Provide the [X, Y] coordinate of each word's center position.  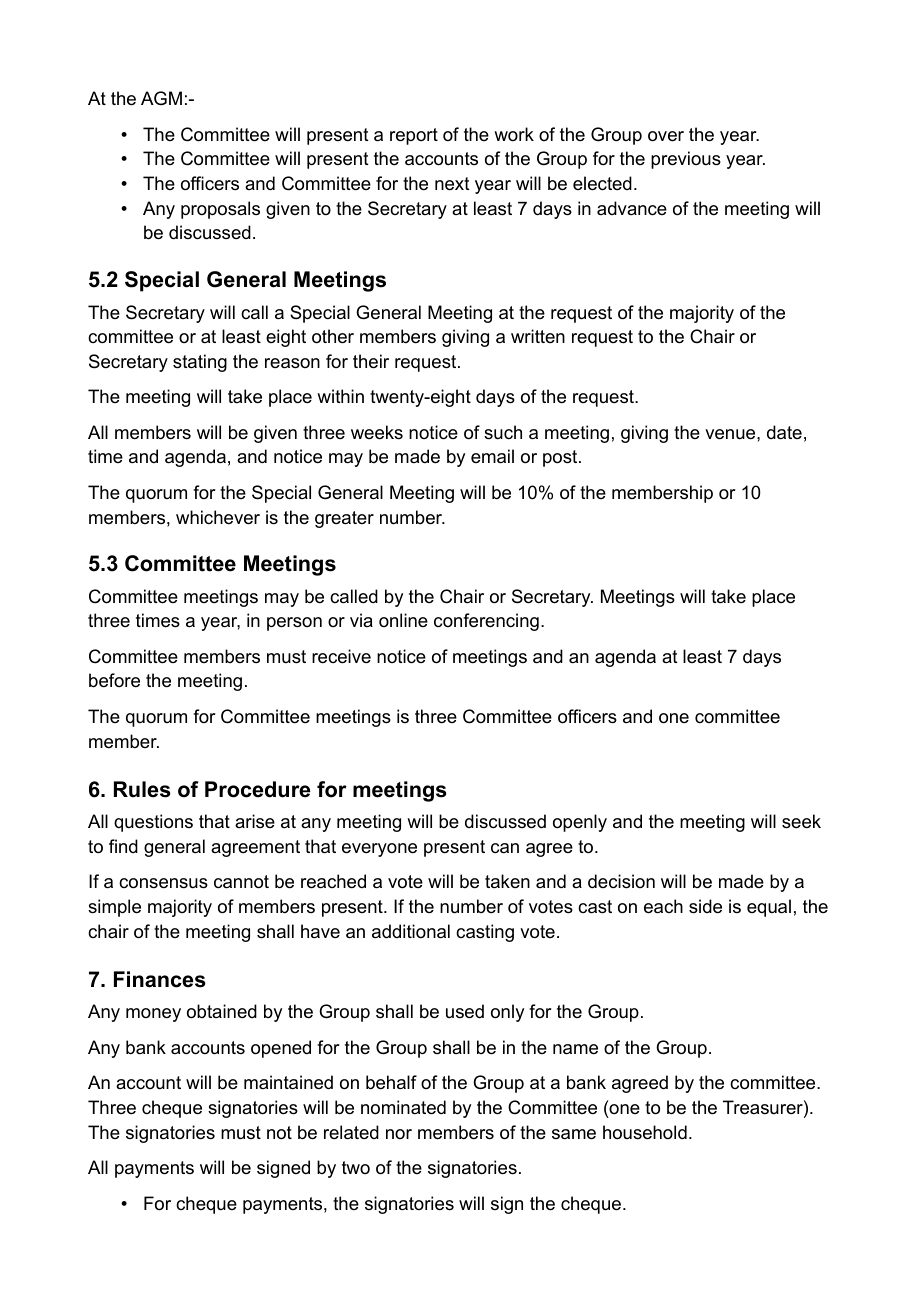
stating [200, 363]
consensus [163, 883]
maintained [288, 1082]
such [503, 432]
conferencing [486, 622]
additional [411, 931]
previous [686, 160]
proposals [220, 210]
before [114, 680]
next [452, 184]
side [705, 906]
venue [731, 434]
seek [801, 821]
